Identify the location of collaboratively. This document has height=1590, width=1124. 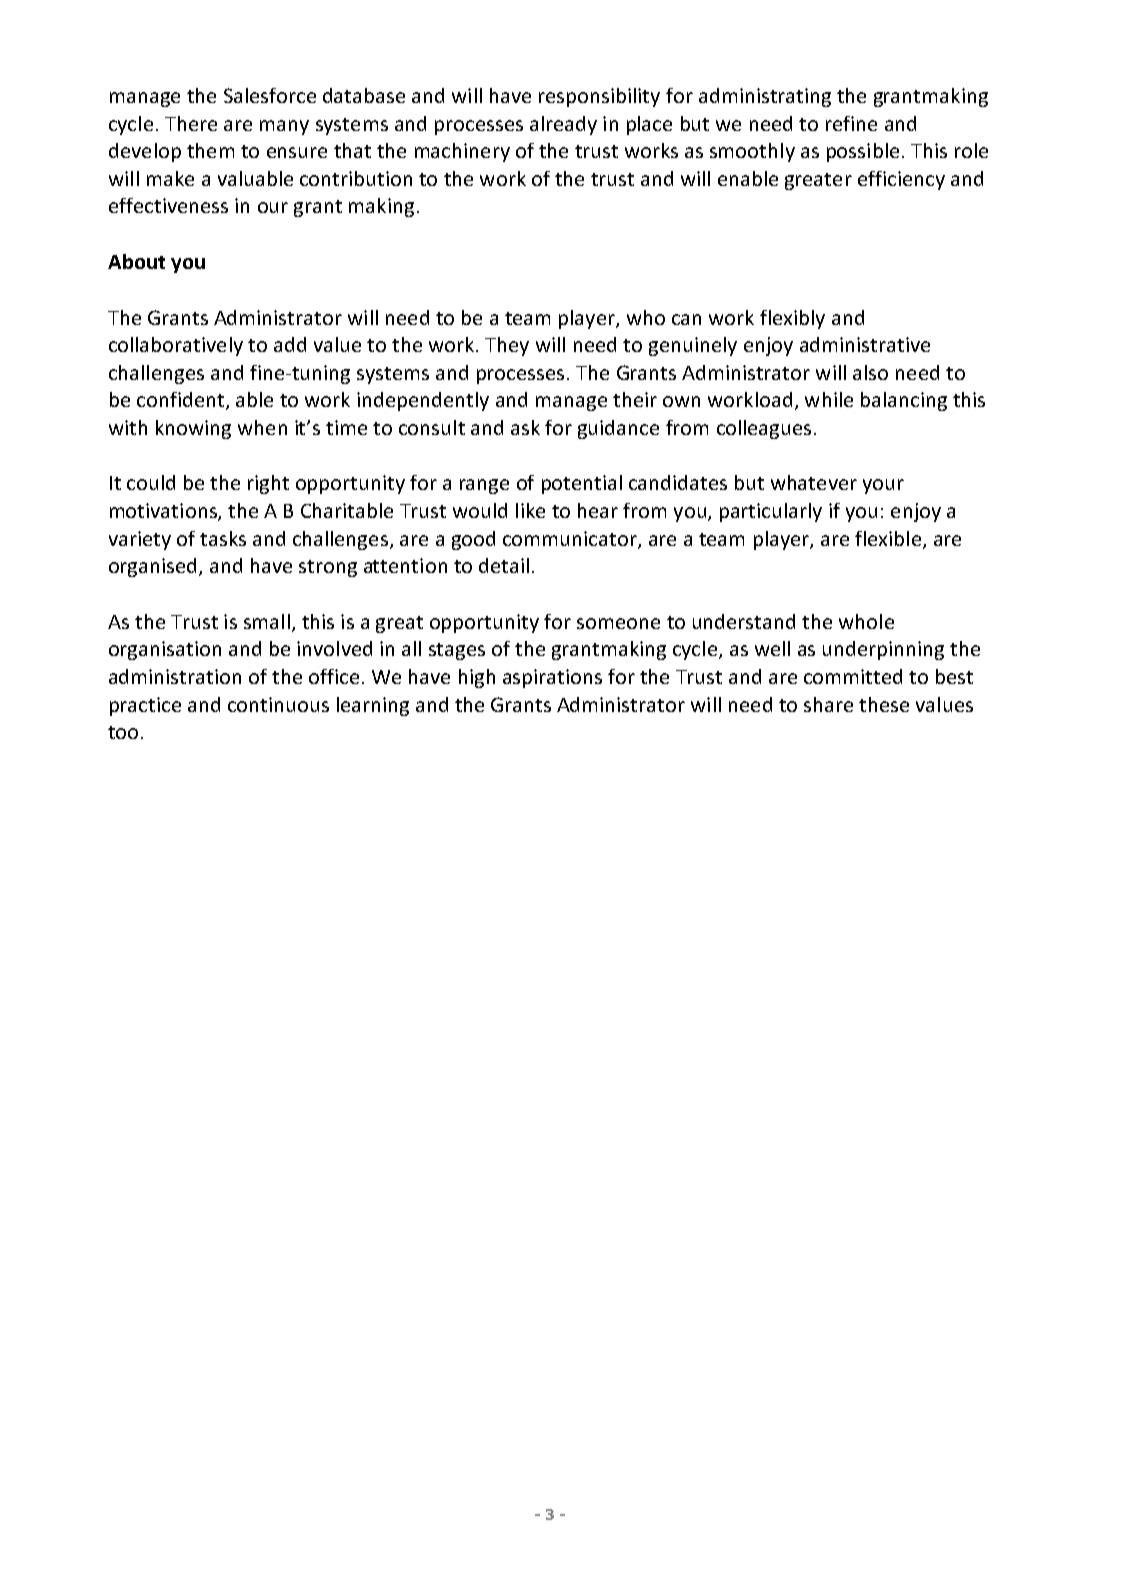
(176, 346).
